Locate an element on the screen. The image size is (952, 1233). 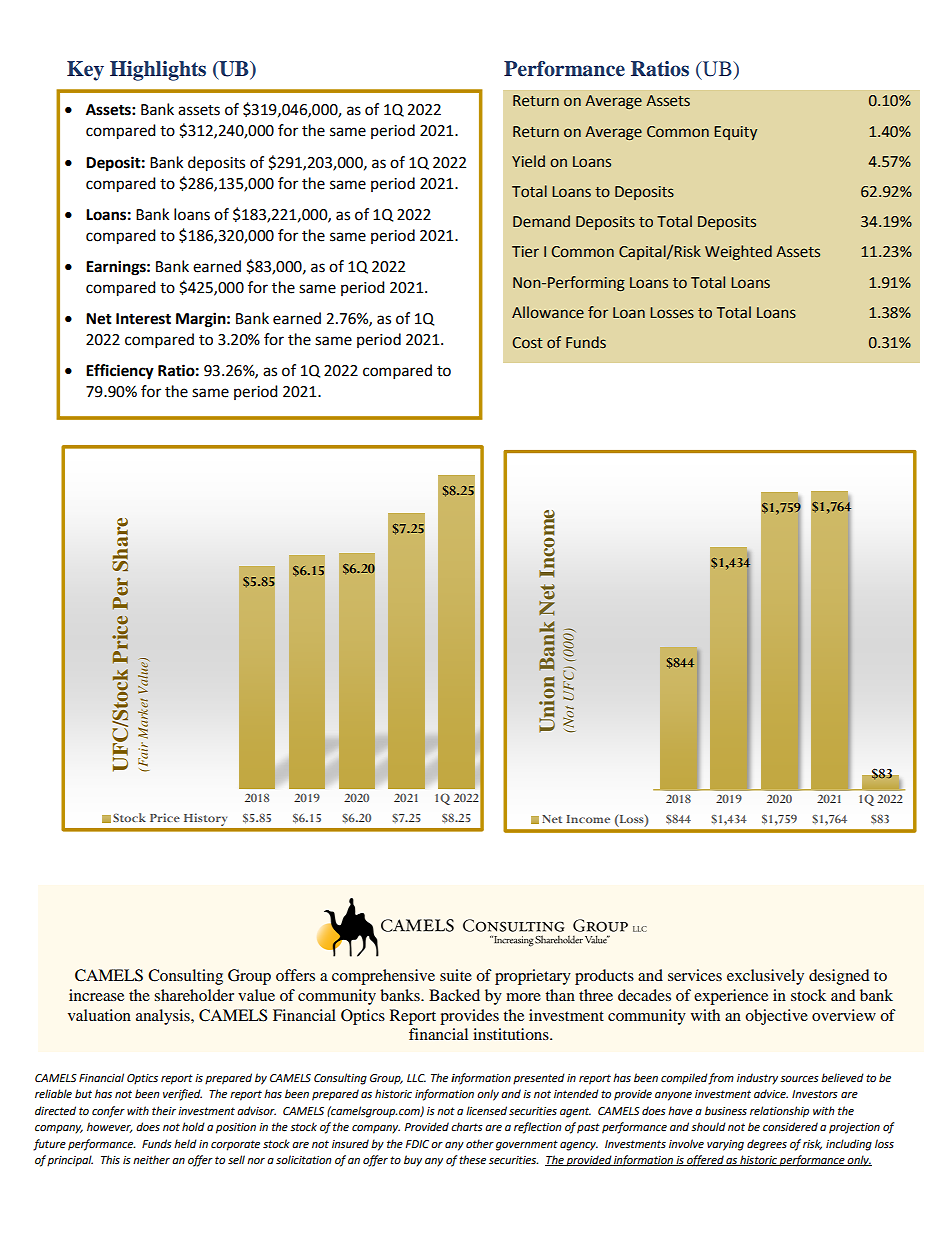
their is located at coordinates (164, 1110).
